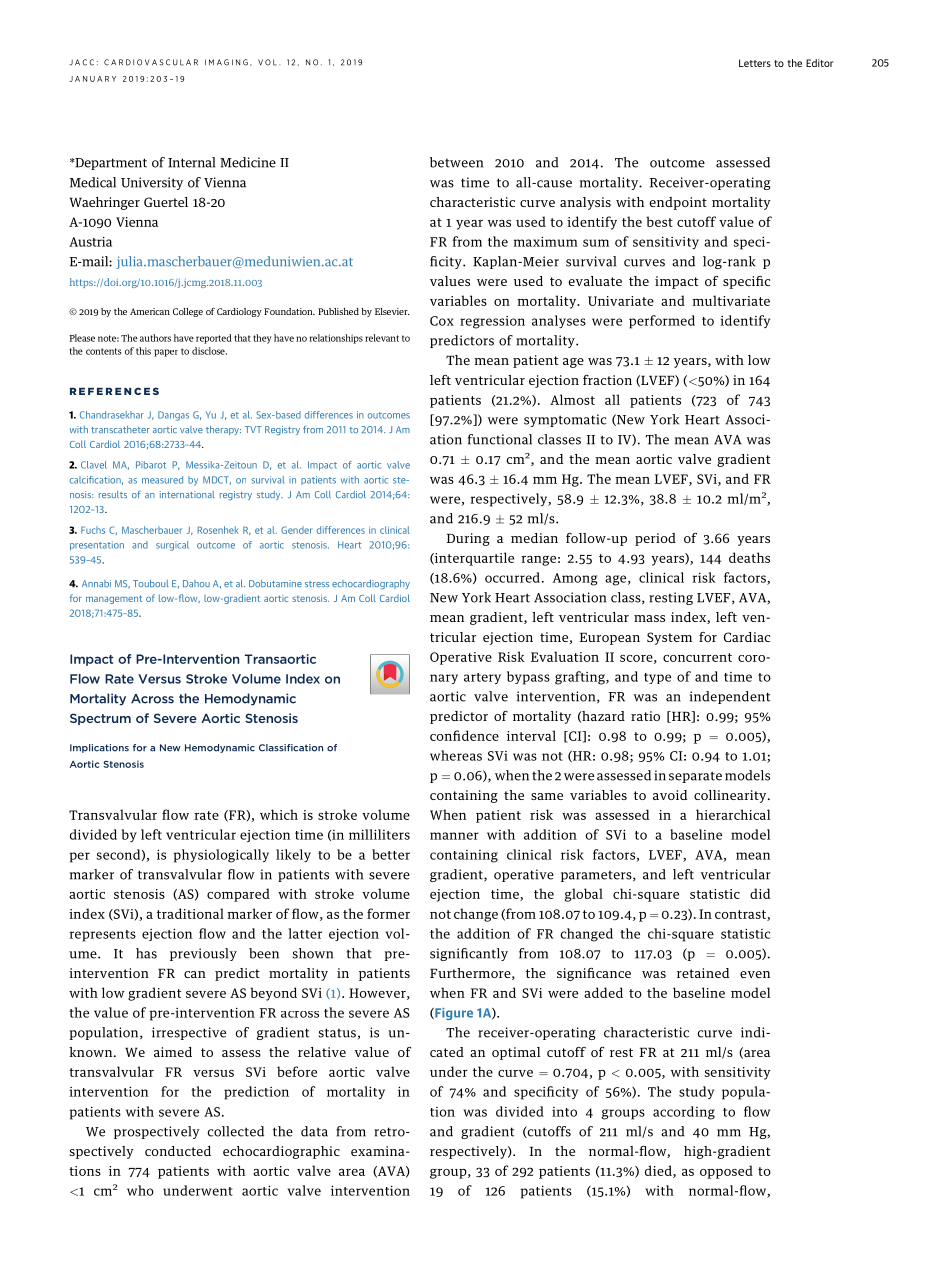 Image resolution: width=952 pixels, height=1280 pixels. I want to click on Letters, so click(755, 63).
